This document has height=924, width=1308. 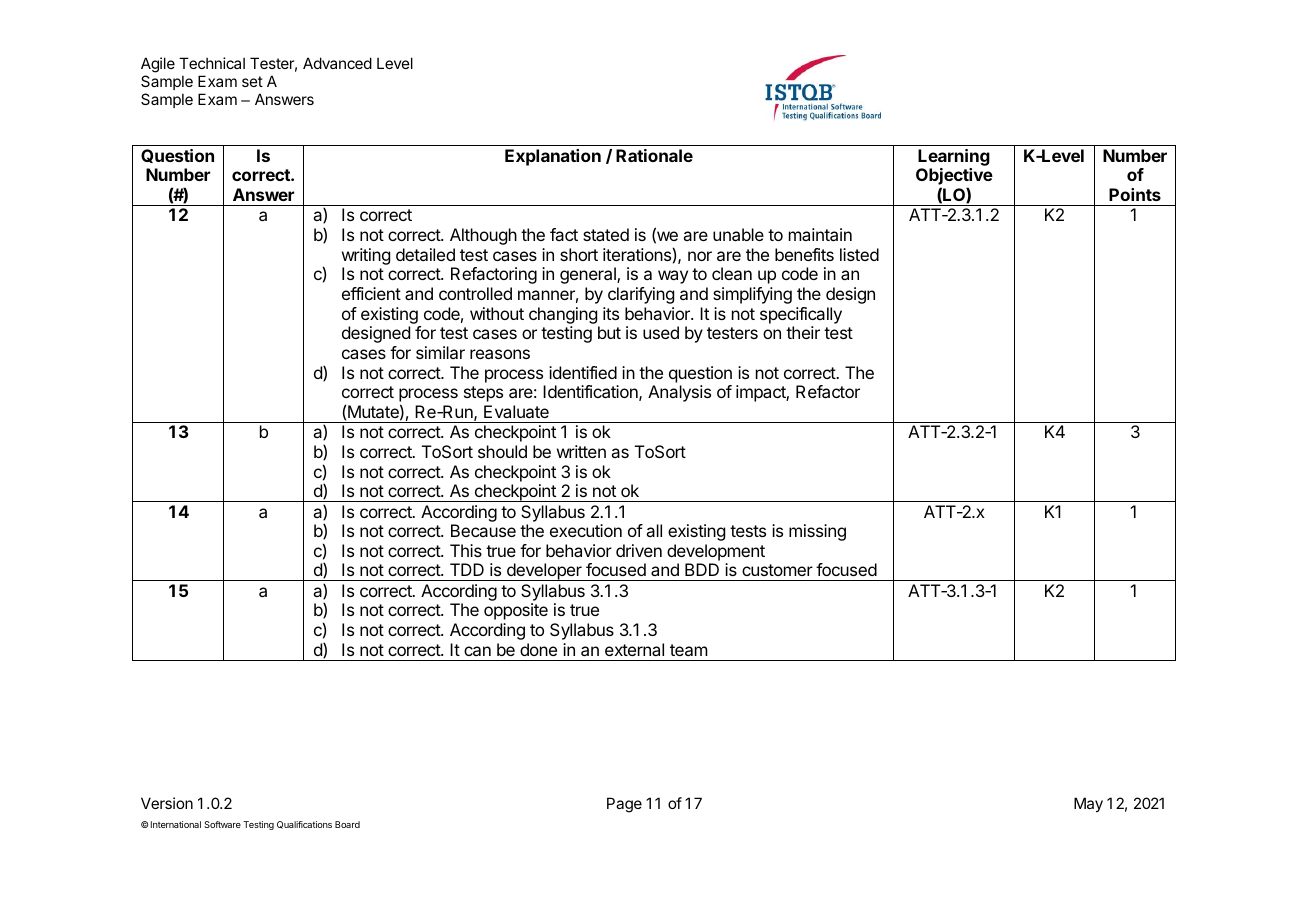 I want to click on set, so click(x=252, y=81).
